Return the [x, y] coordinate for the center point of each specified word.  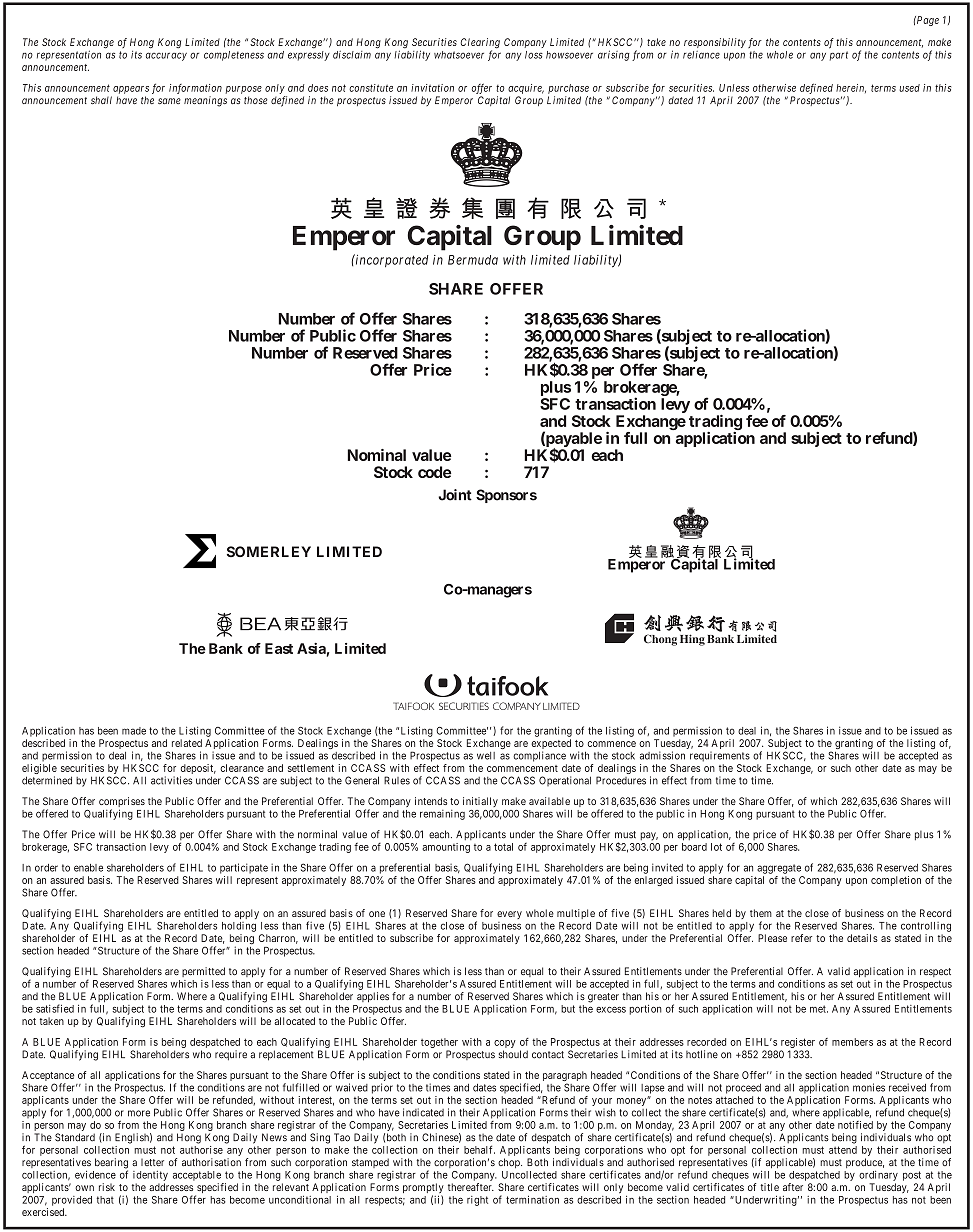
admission [662, 755]
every [509, 915]
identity [150, 1176]
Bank [226, 648]
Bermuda [473, 260]
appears [131, 90]
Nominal [377, 455]
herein [851, 88]
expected [551, 745]
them [761, 913]
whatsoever [459, 55]
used [909, 88]
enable [88, 868]
